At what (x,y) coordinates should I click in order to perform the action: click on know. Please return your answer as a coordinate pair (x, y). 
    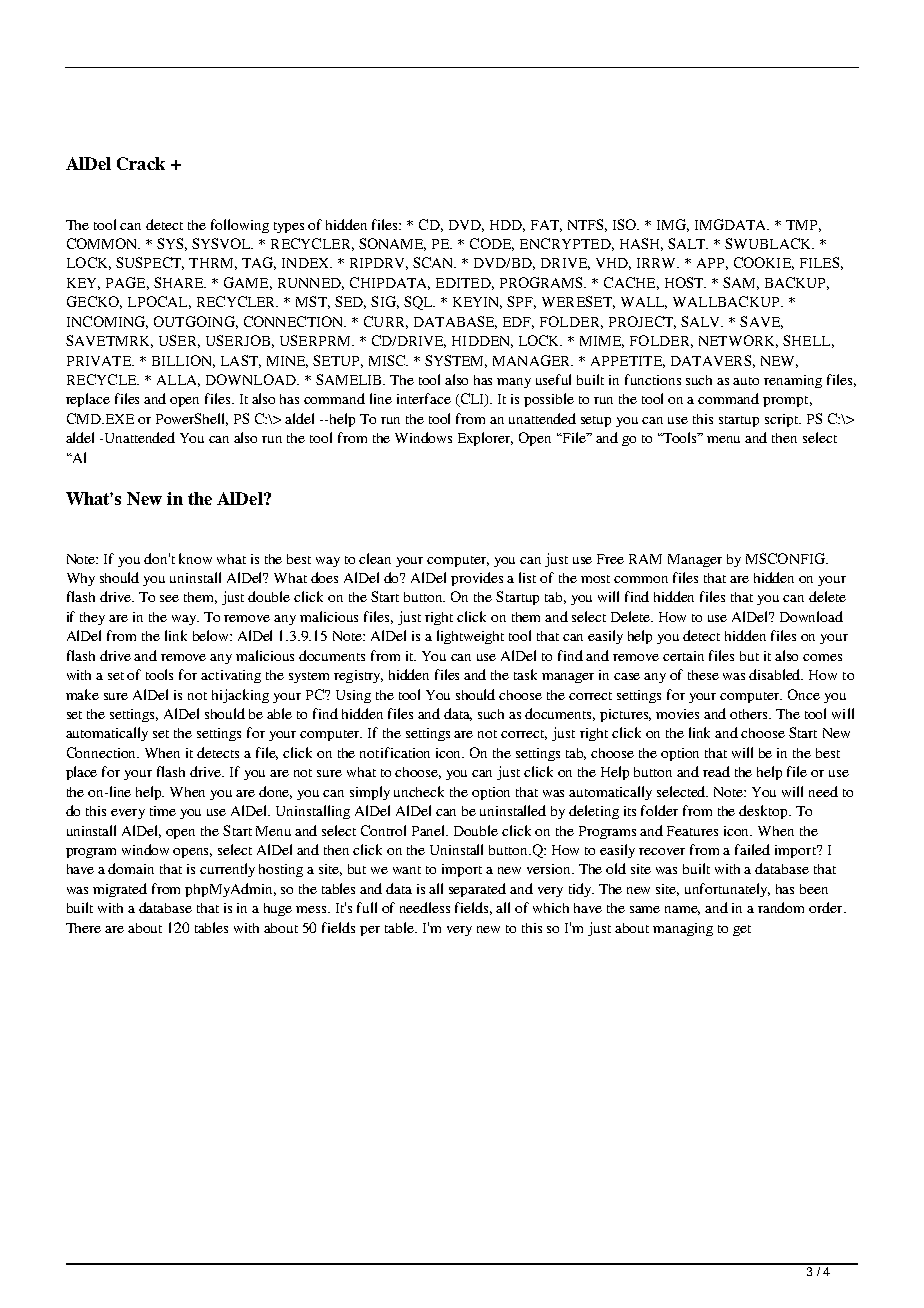
    Looking at the image, I should click on (195, 558).
